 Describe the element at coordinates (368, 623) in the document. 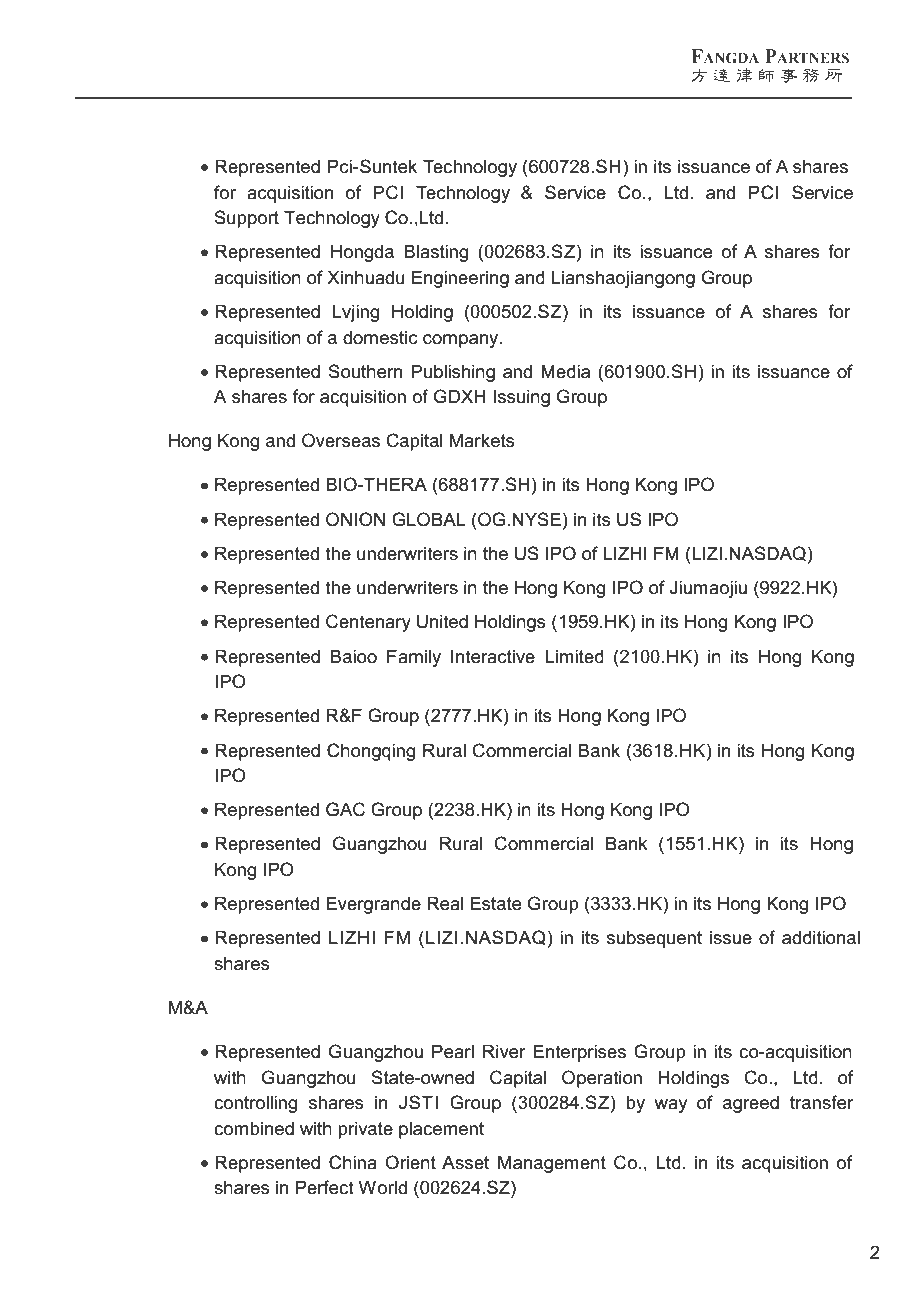

I see `Centenary` at that location.
